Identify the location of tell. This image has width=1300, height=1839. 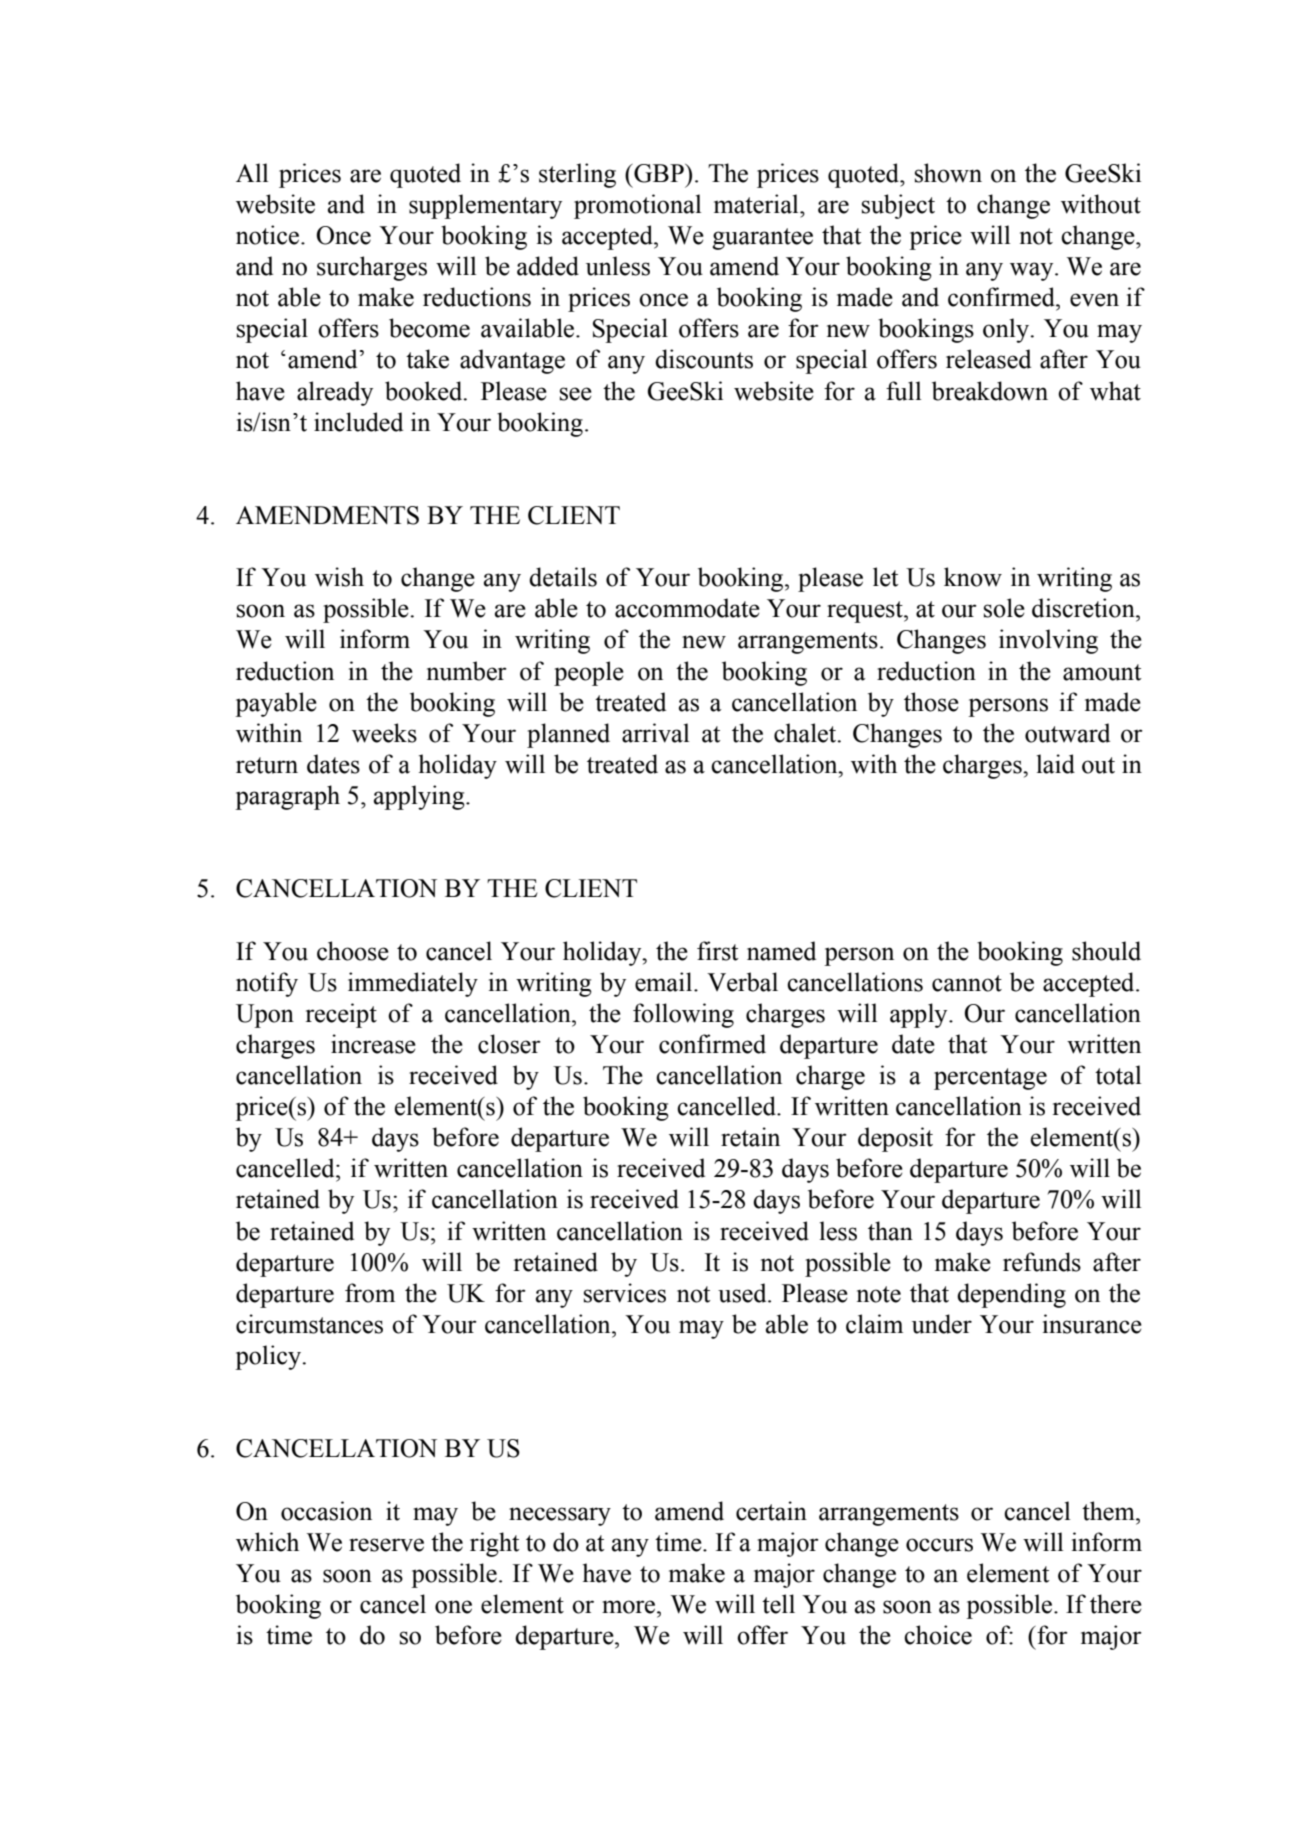
(778, 1604).
